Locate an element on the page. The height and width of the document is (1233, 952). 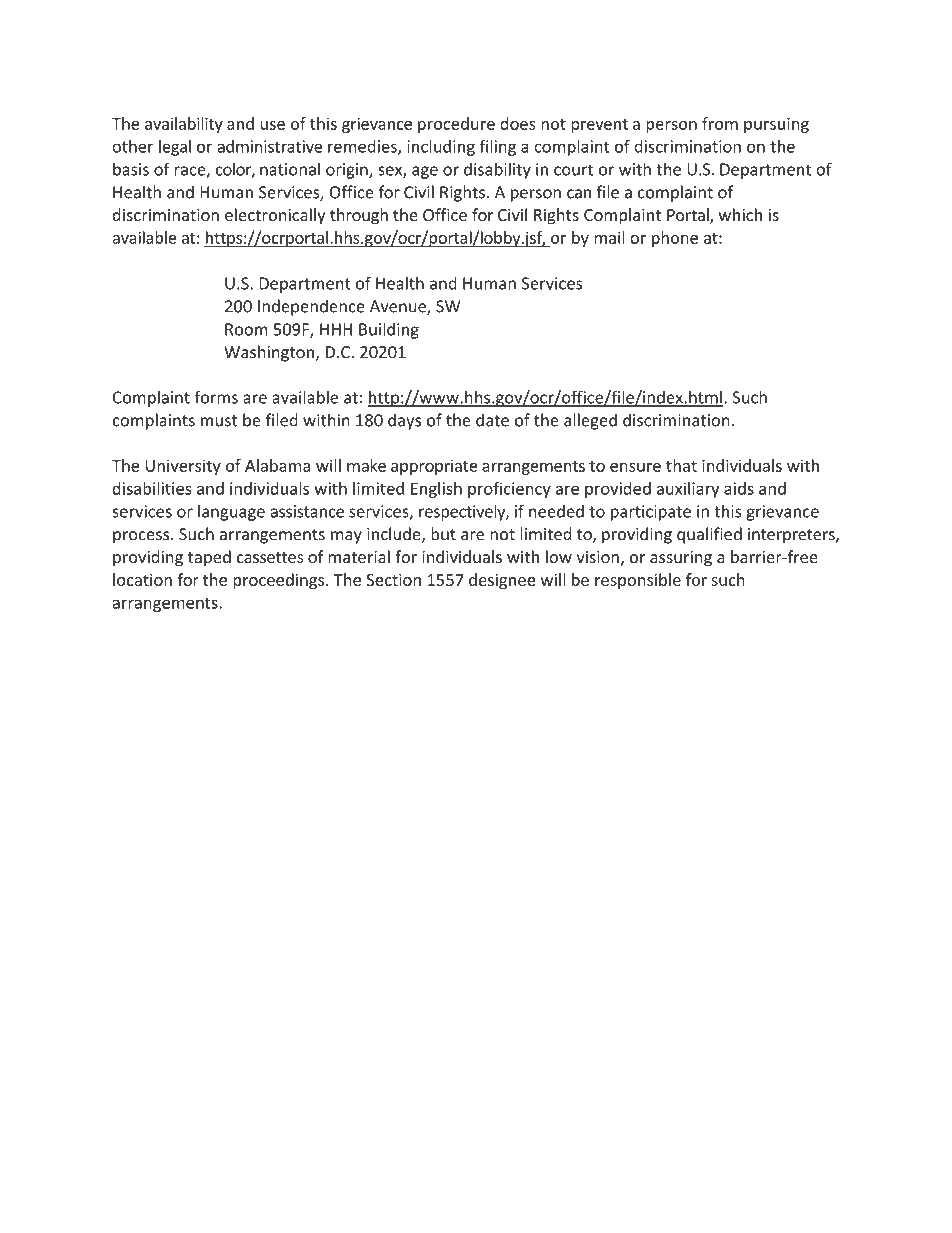
assuring is located at coordinates (681, 559).
